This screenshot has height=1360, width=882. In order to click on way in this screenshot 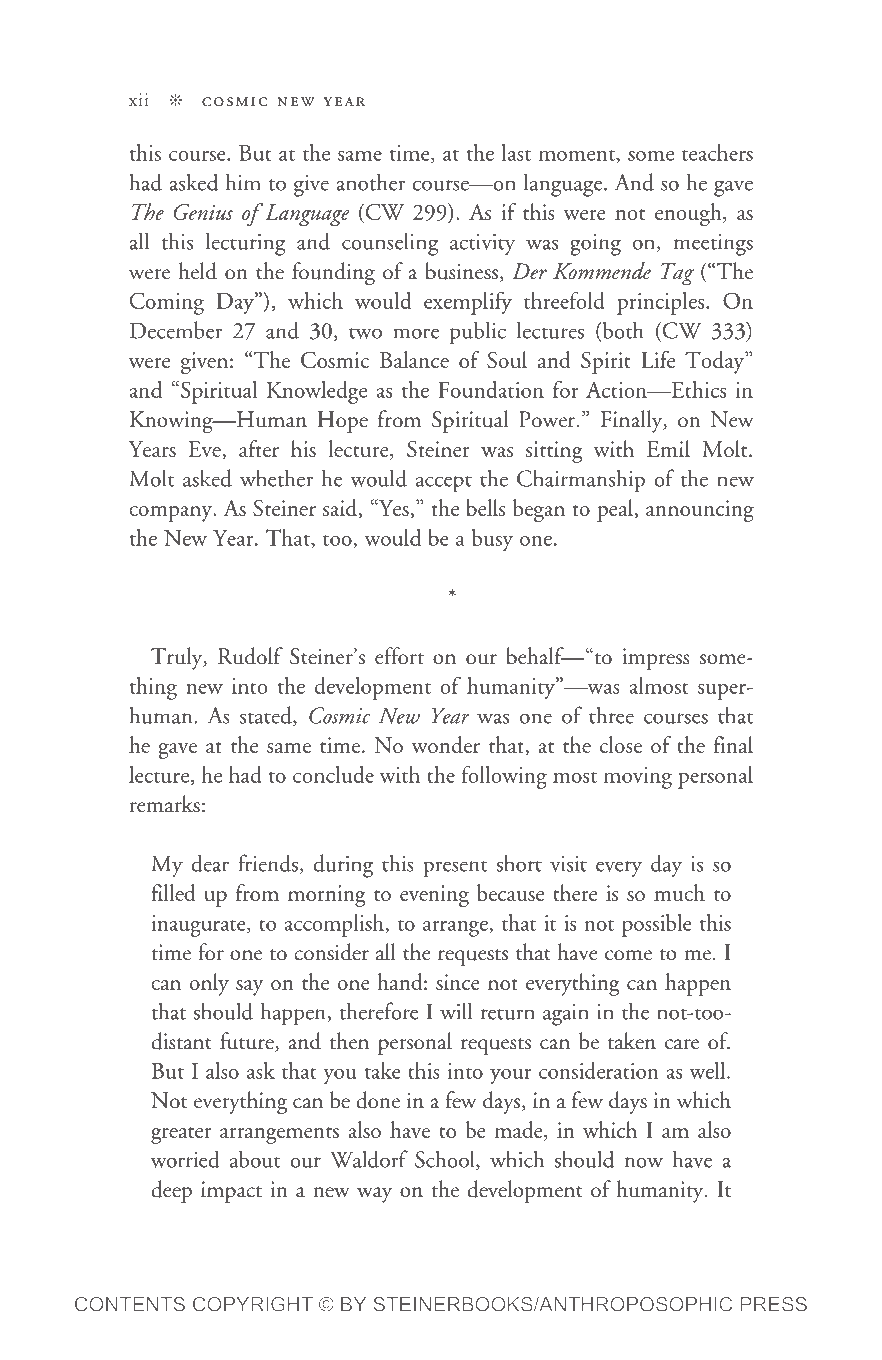, I will do `click(374, 1195)`.
